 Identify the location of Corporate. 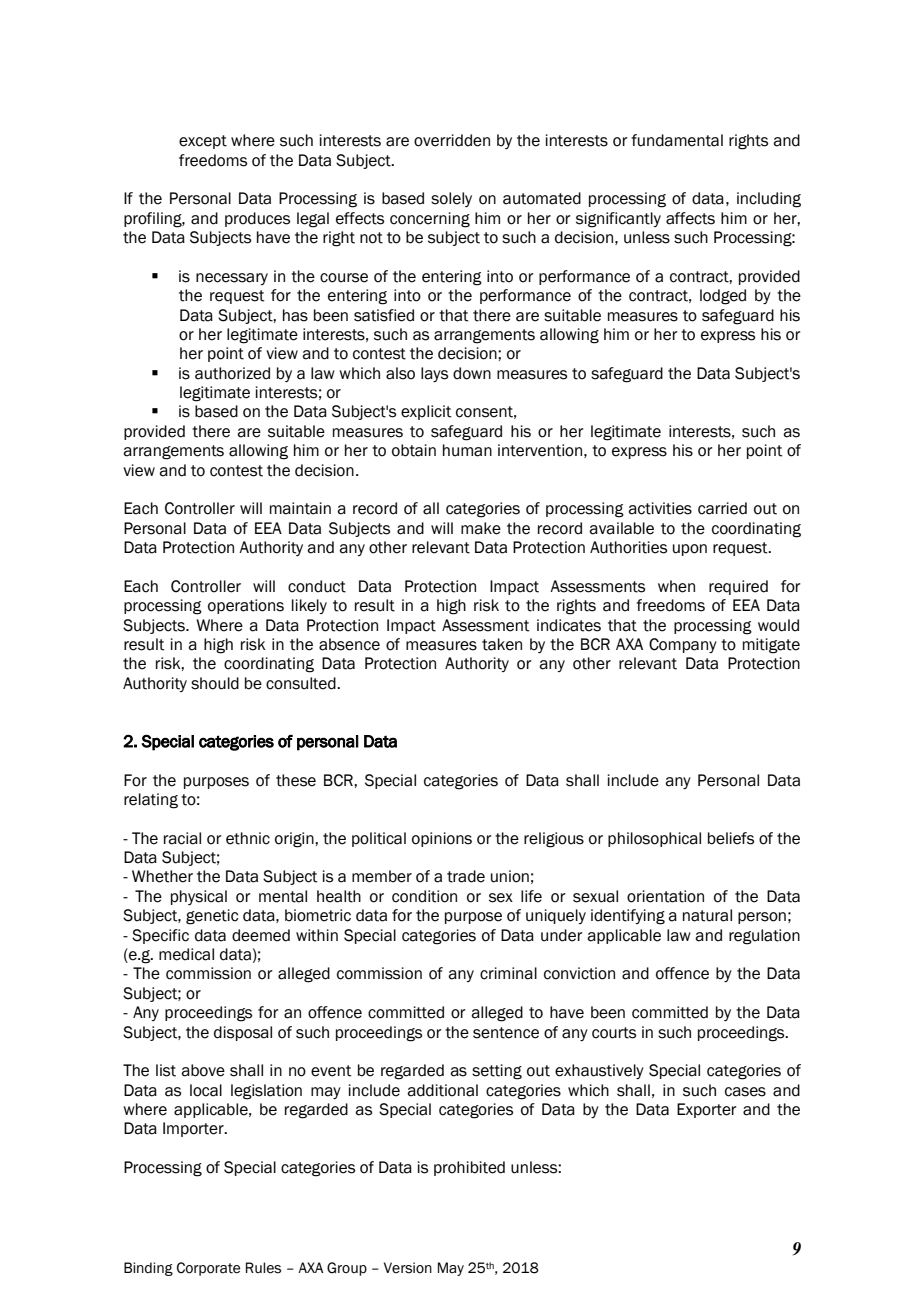
(208, 1269).
